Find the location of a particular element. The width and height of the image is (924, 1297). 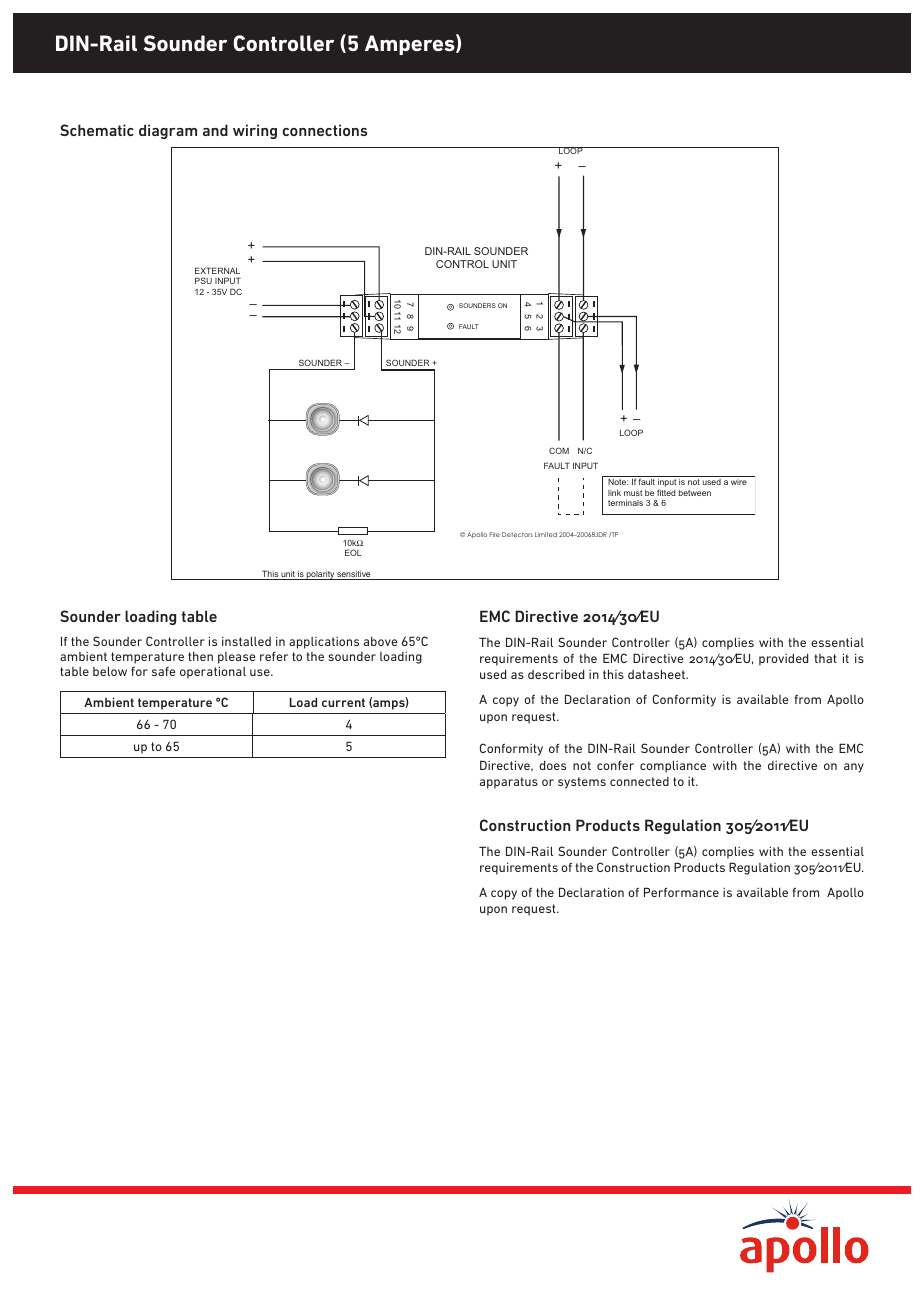

diagram is located at coordinates (168, 131).
